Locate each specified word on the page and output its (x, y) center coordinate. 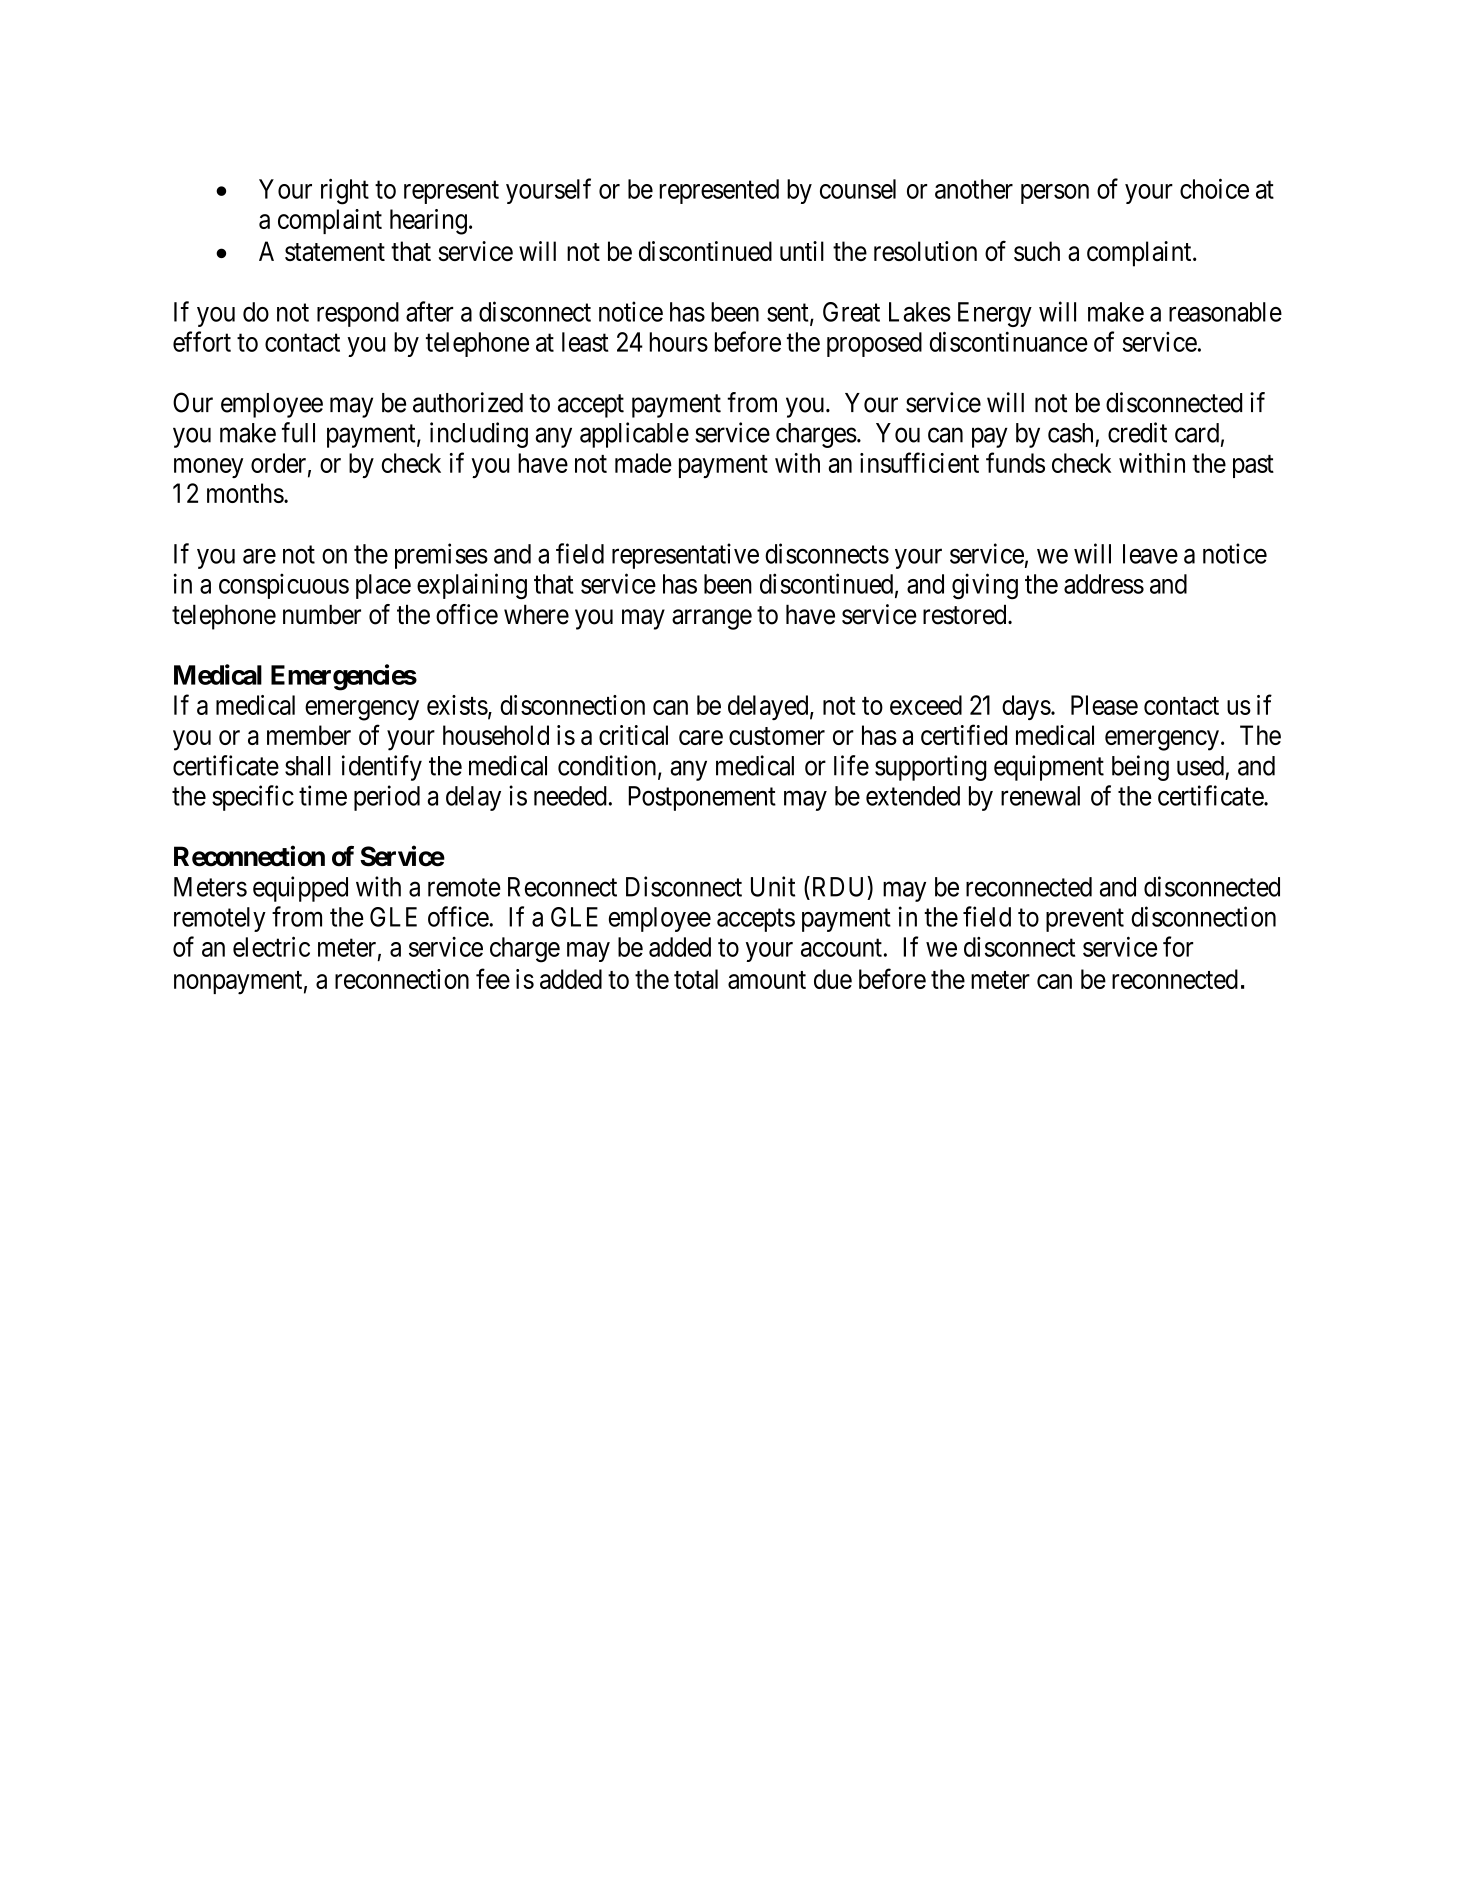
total (696, 979)
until (802, 251)
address (1104, 584)
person (1055, 194)
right (345, 191)
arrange (712, 619)
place (383, 586)
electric (271, 946)
